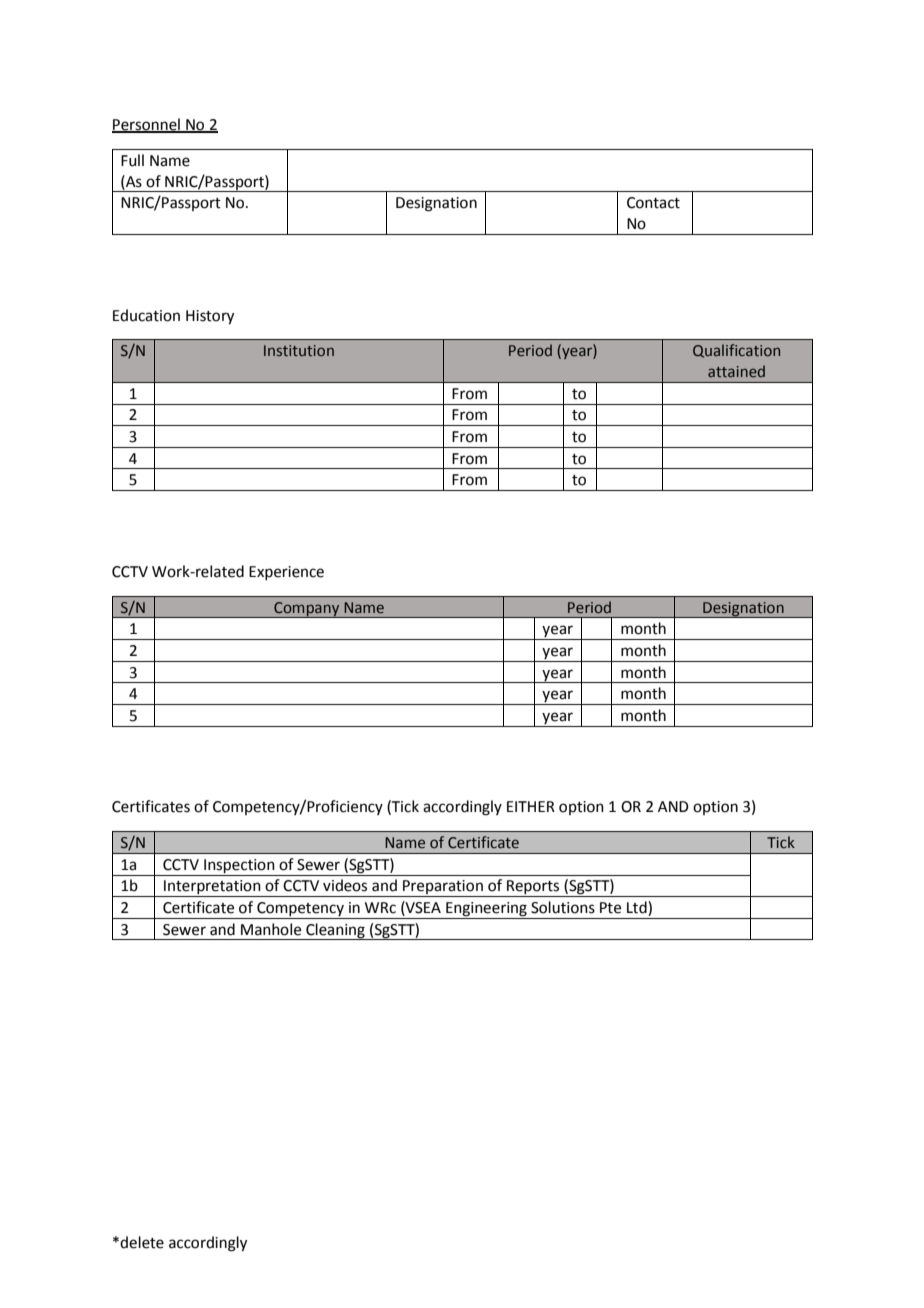 Image resolution: width=924 pixels, height=1308 pixels. Describe the element at coordinates (286, 573) in the screenshot. I see `Experience` at that location.
